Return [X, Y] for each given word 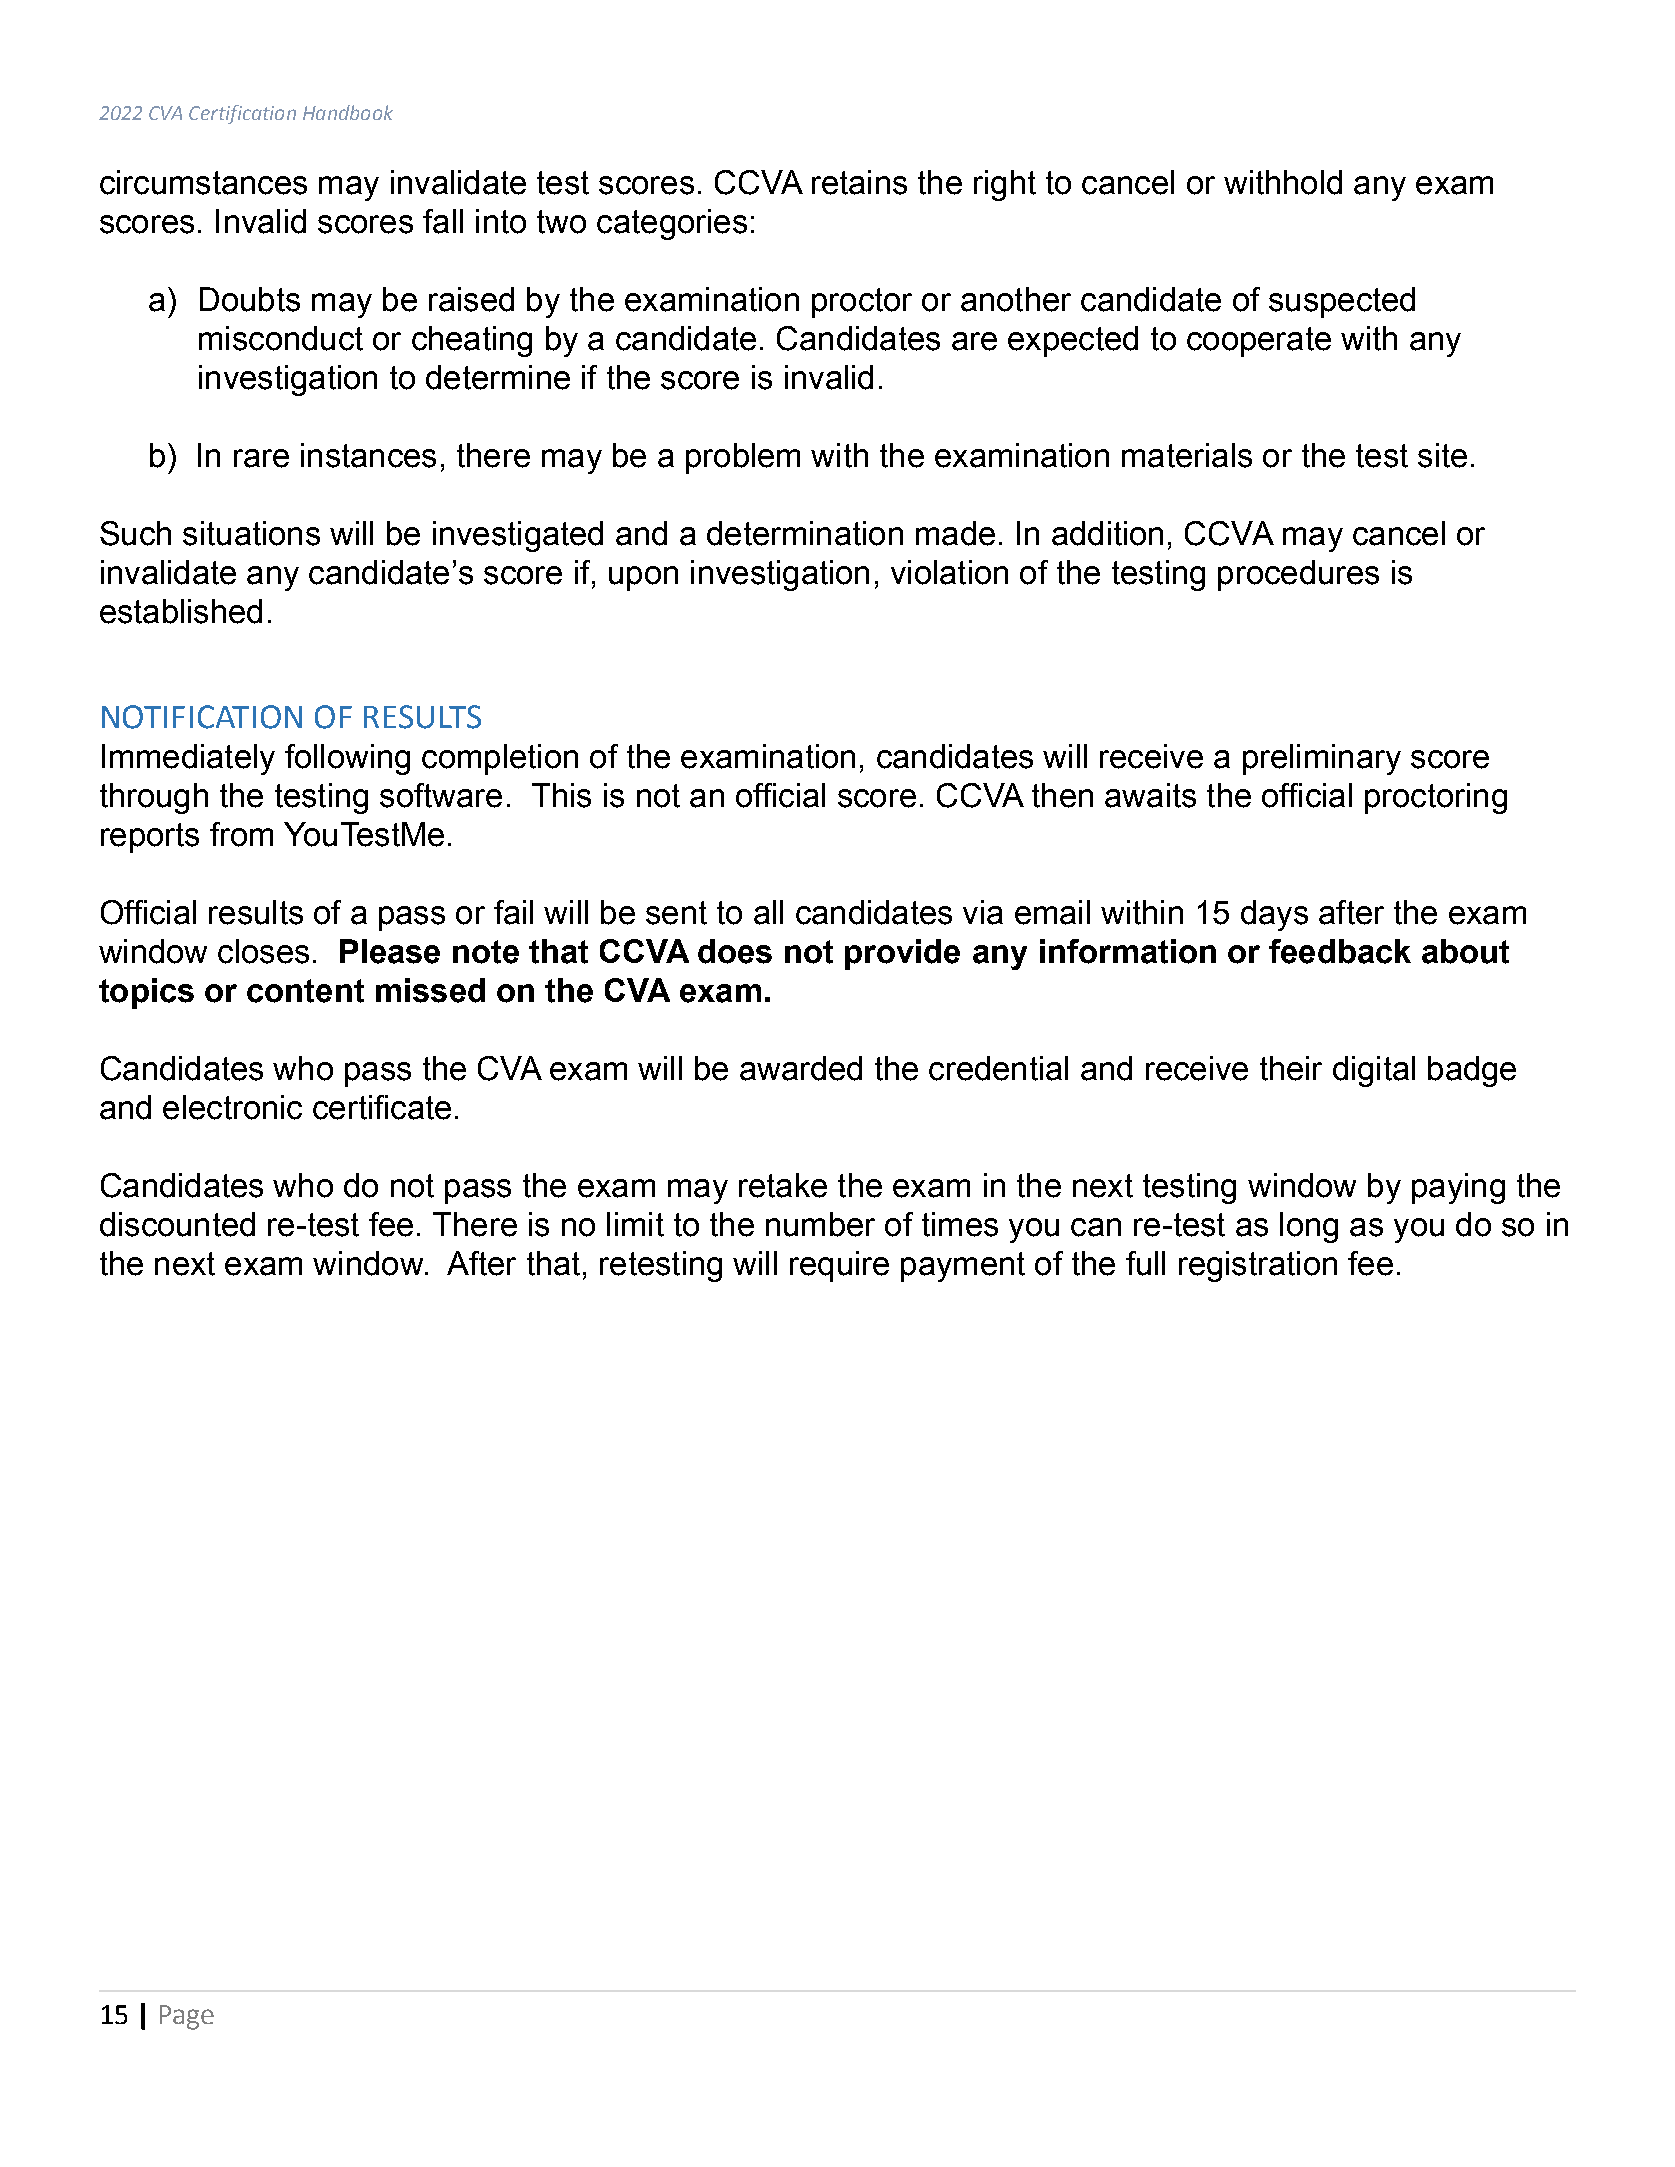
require [839, 1266]
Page [187, 2017]
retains [859, 182]
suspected [1342, 302]
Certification [242, 114]
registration [1258, 1266]
